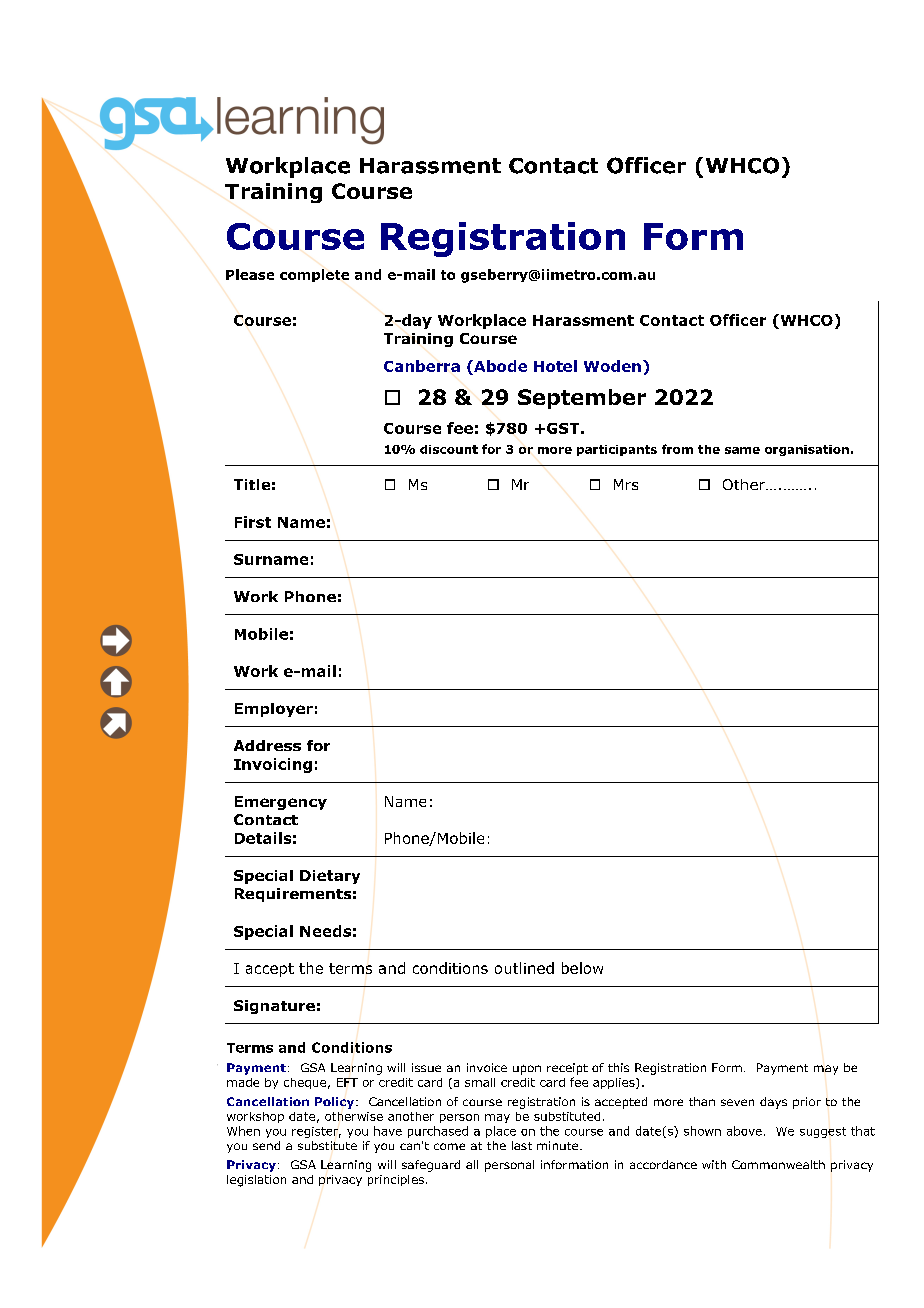 This screenshot has height=1308, width=924. What do you see at coordinates (274, 710) in the screenshot?
I see `Employer` at bounding box center [274, 710].
